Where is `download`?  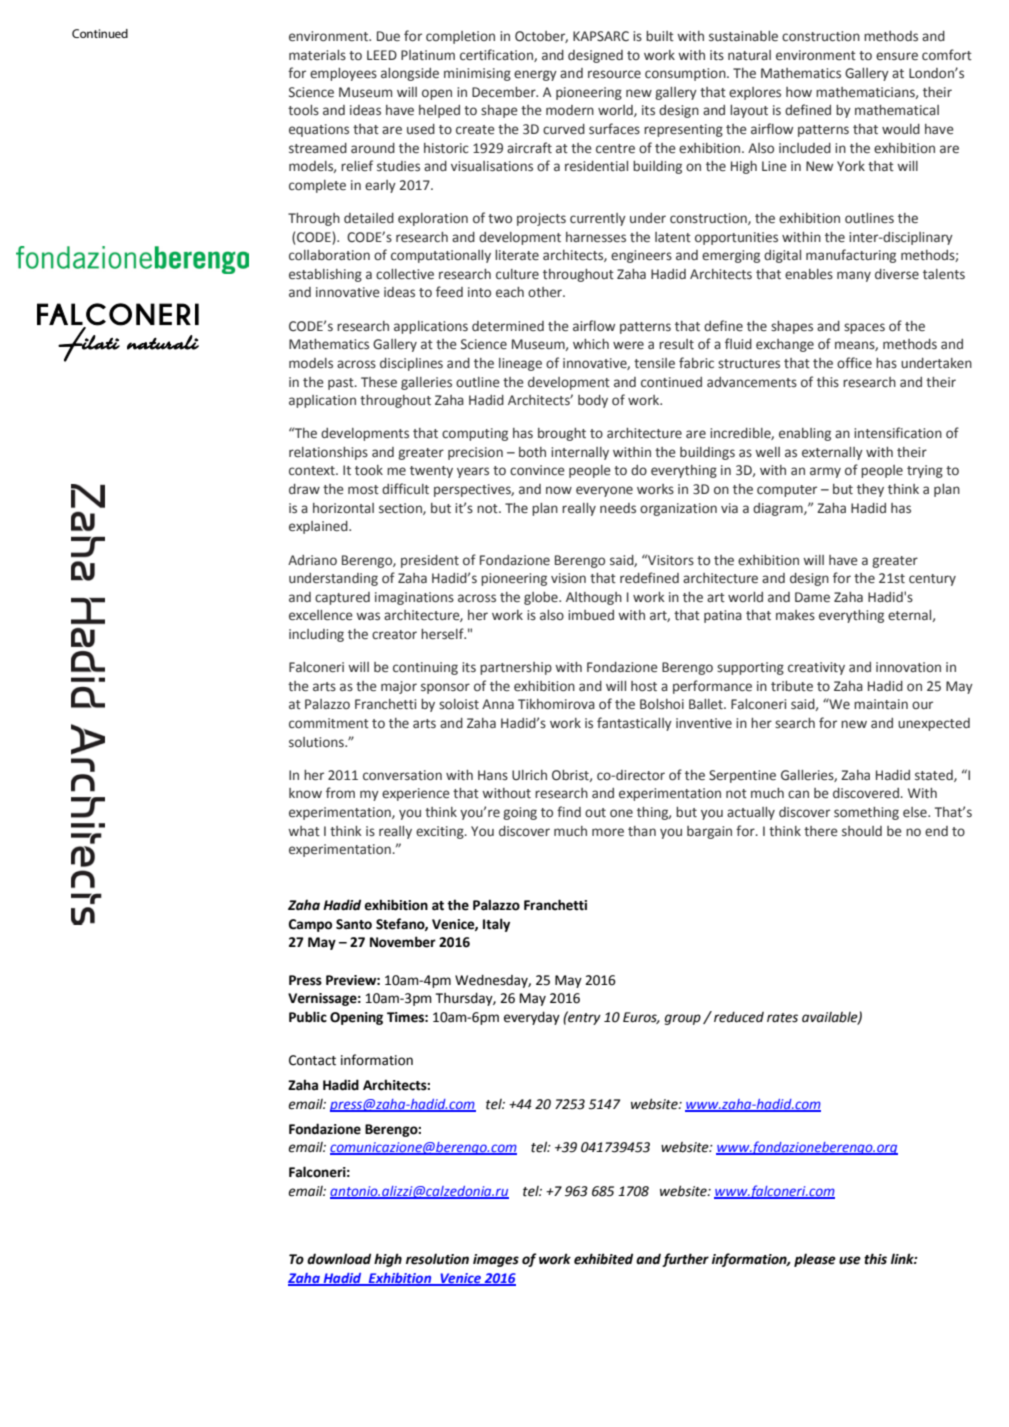 download is located at coordinates (339, 1259).
